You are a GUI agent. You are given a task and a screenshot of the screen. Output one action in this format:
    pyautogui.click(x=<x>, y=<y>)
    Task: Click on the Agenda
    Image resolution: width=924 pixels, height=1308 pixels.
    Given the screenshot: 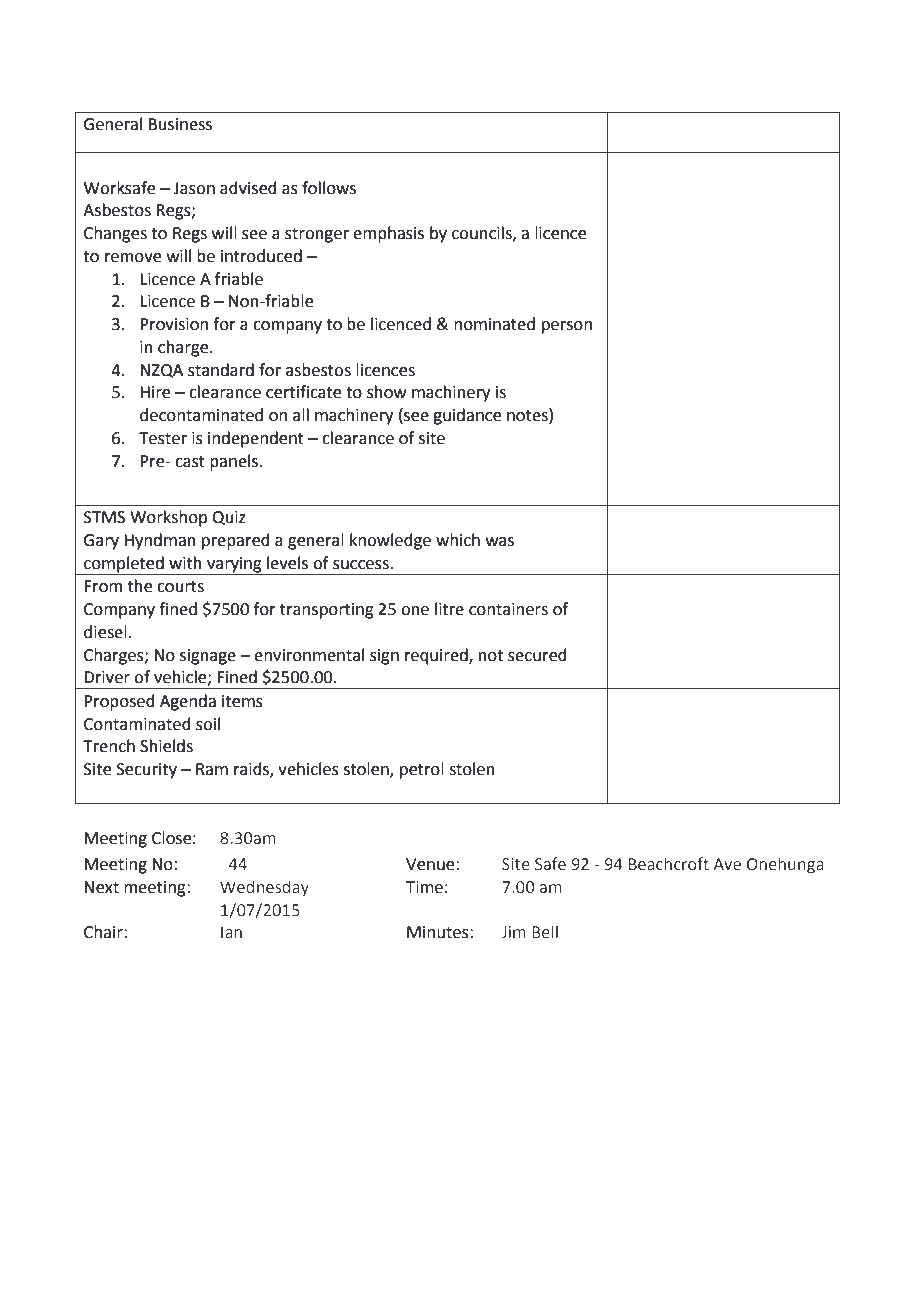 What is the action you would take?
    pyautogui.click(x=188, y=702)
